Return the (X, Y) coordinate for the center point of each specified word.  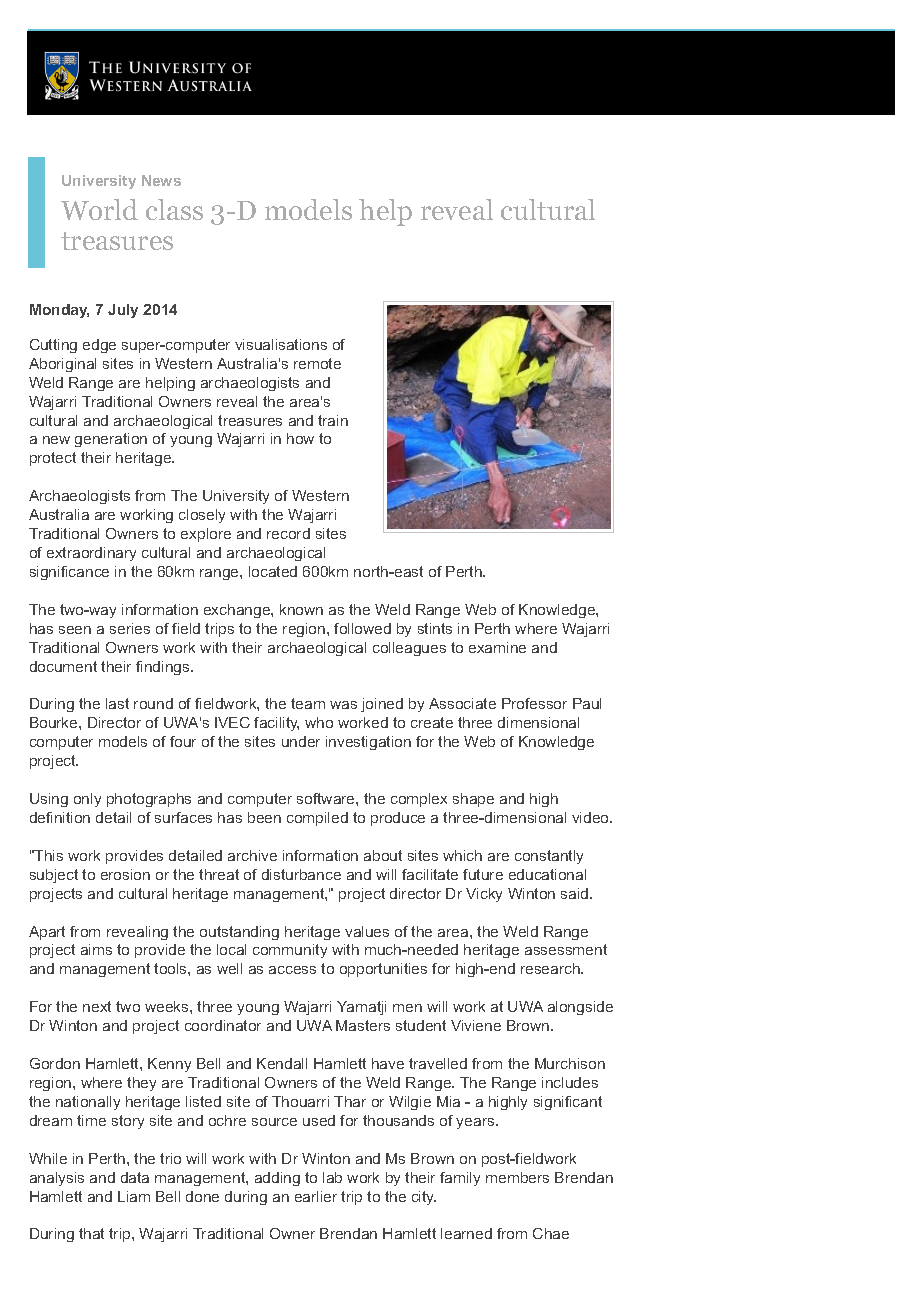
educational (547, 874)
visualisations (281, 344)
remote (317, 363)
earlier (316, 1196)
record (288, 533)
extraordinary (91, 554)
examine (497, 647)
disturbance (301, 874)
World (99, 209)
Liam (134, 1196)
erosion (125, 874)
